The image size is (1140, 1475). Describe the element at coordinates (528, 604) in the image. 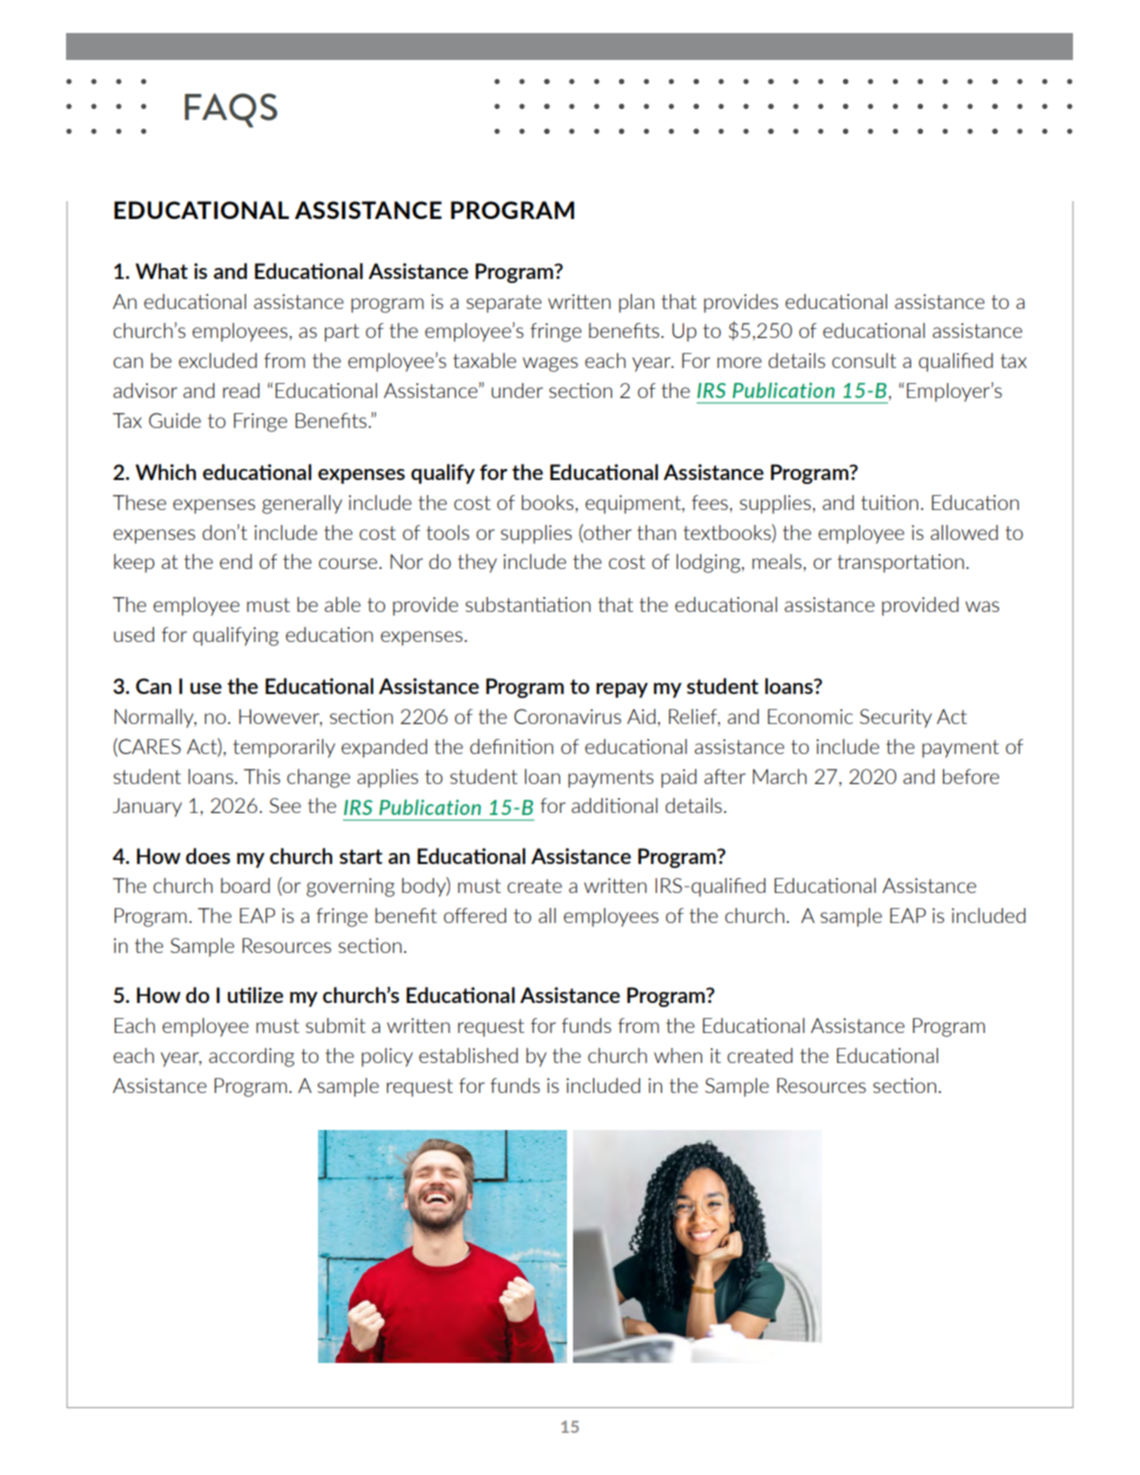

I see `substantiation` at that location.
